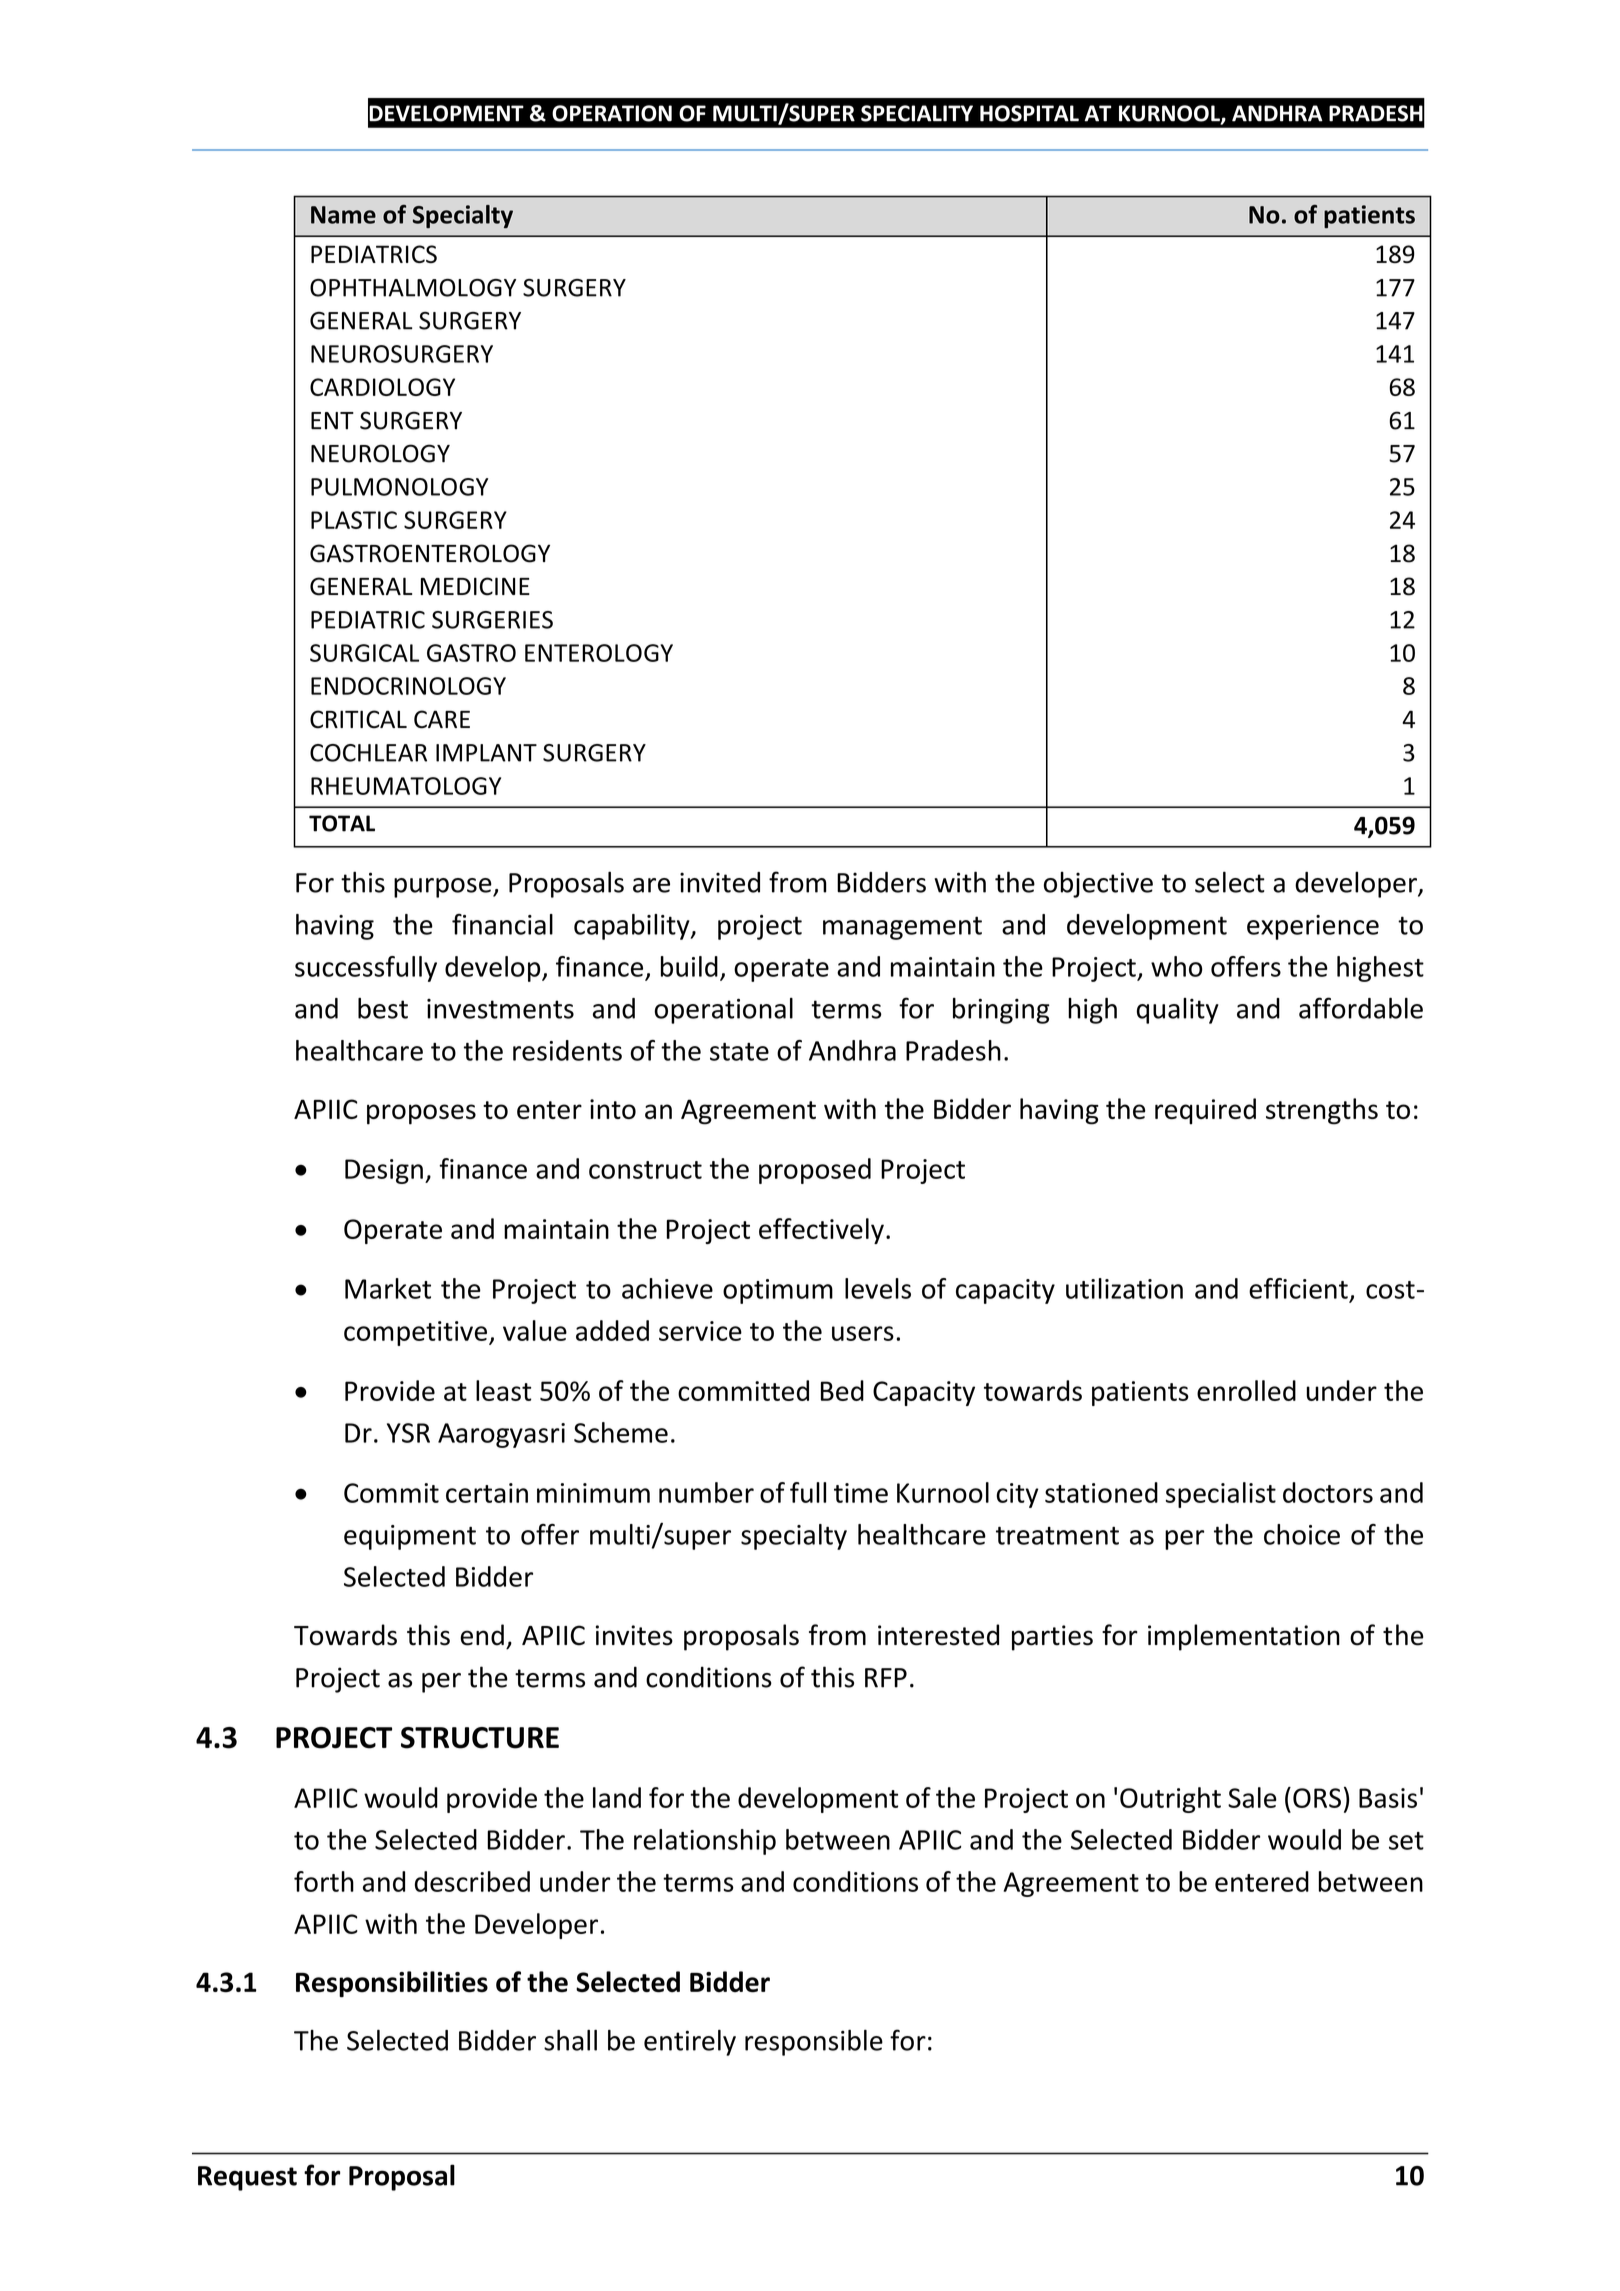 The height and width of the screenshot is (2291, 1620). I want to click on responsible, so click(814, 2043).
